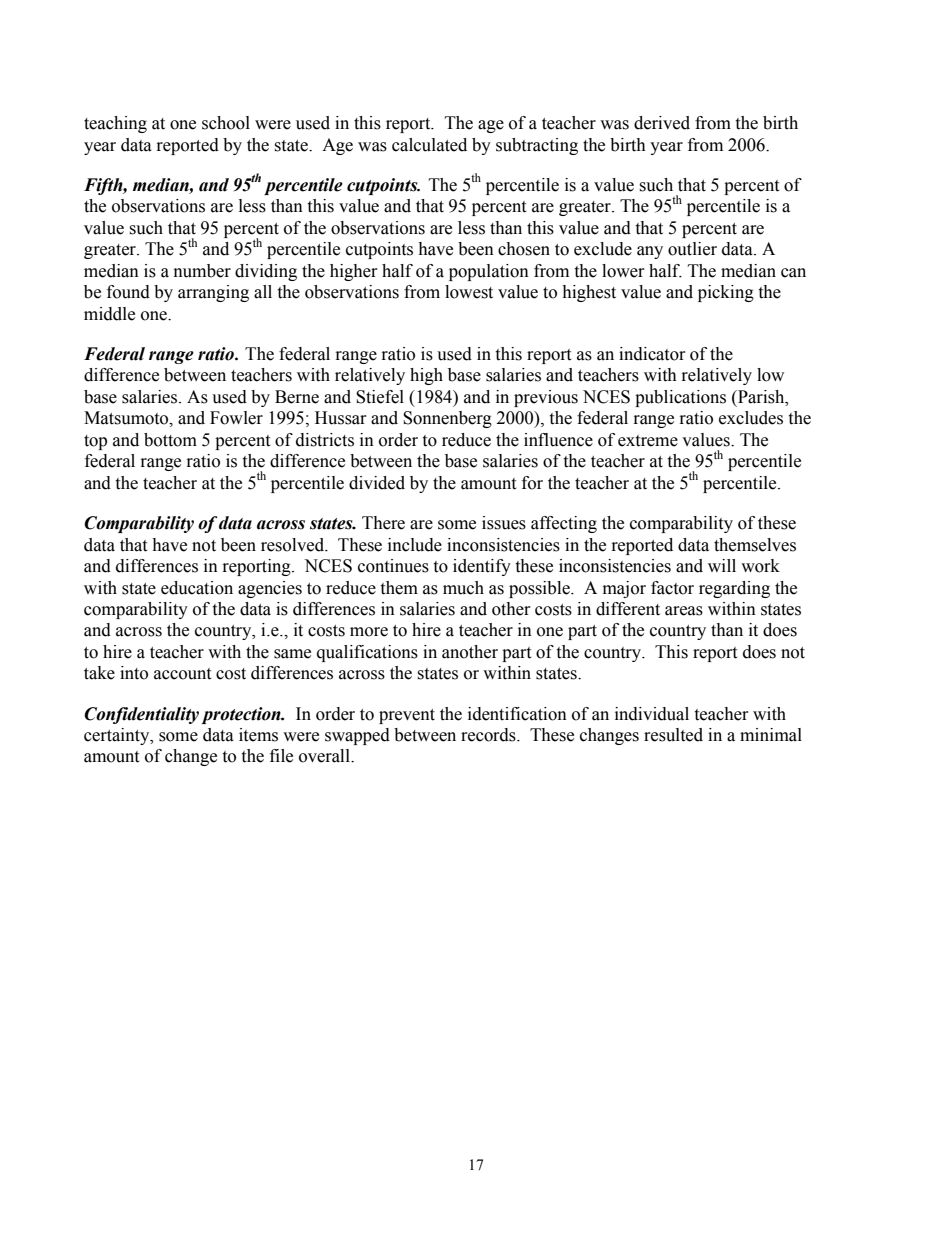 The image size is (952, 1233). What do you see at coordinates (662, 123) in the image?
I see `derived` at bounding box center [662, 123].
